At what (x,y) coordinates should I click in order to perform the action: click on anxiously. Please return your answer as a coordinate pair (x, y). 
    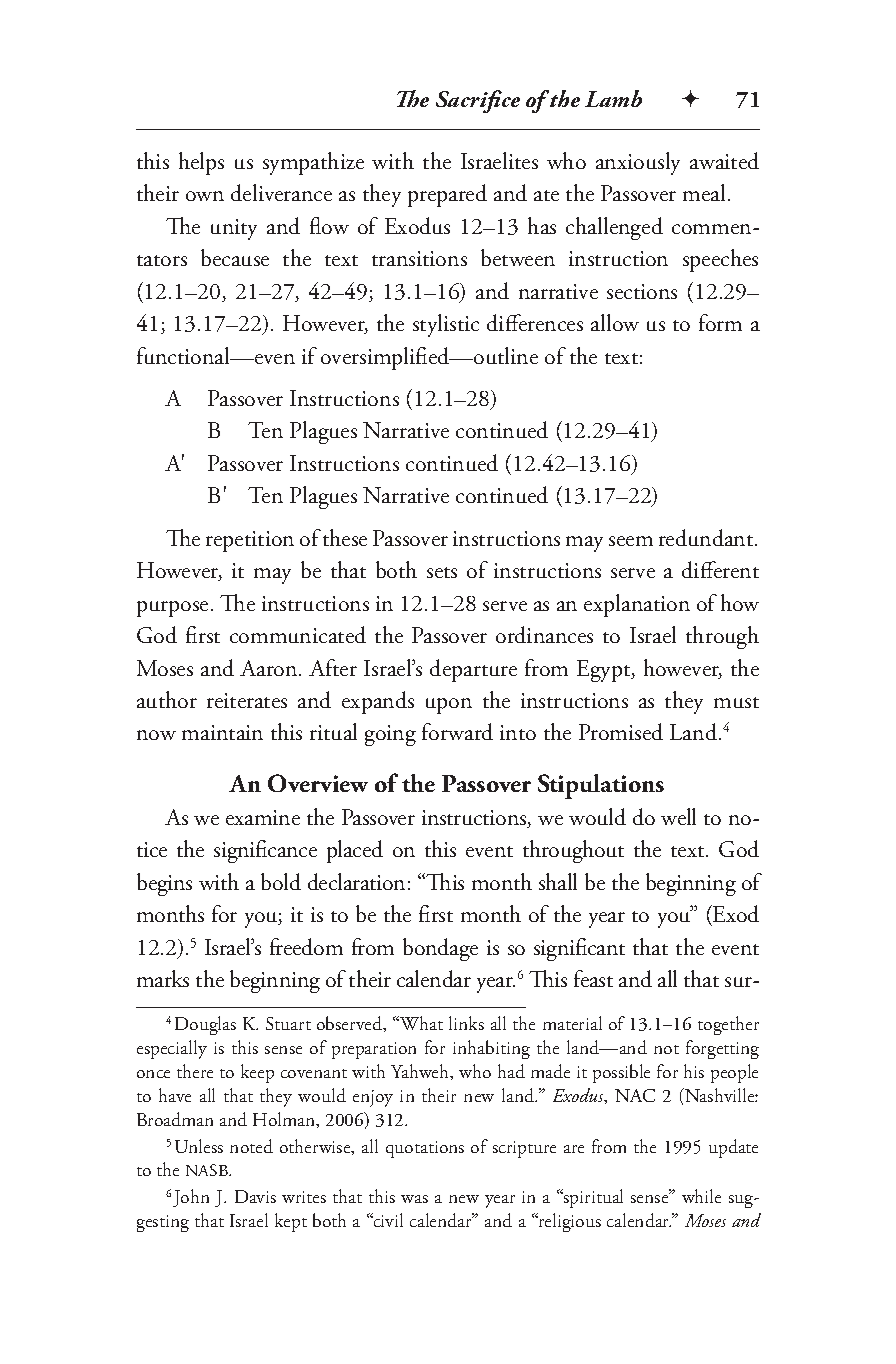
    Looking at the image, I should click on (638, 163).
